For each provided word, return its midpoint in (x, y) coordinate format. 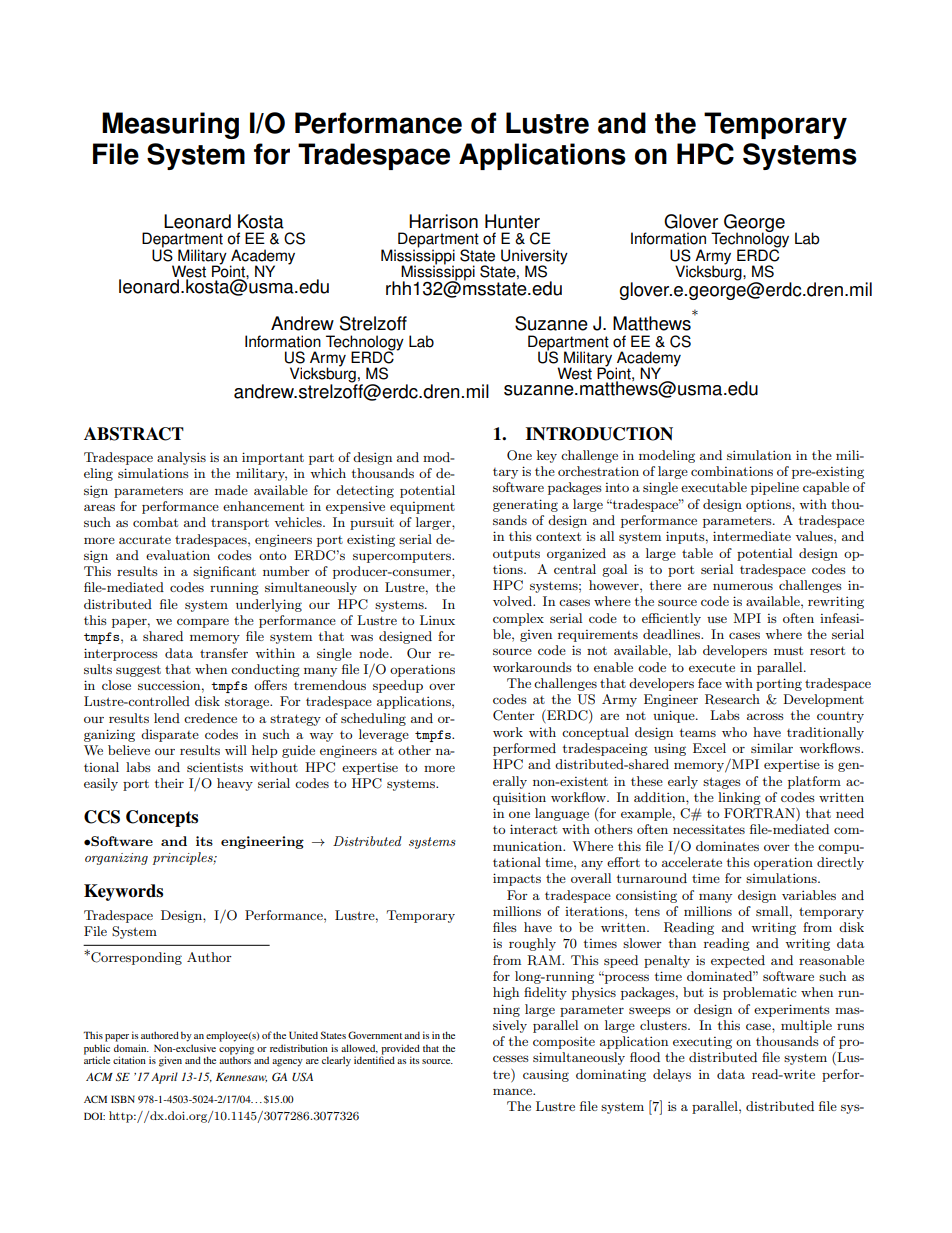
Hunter (512, 221)
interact (533, 829)
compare (203, 623)
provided (400, 1050)
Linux (437, 620)
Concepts (162, 818)
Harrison (443, 221)
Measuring (170, 125)
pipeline (775, 488)
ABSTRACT (134, 434)
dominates (727, 846)
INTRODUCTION (599, 434)
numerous (743, 586)
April (164, 1078)
